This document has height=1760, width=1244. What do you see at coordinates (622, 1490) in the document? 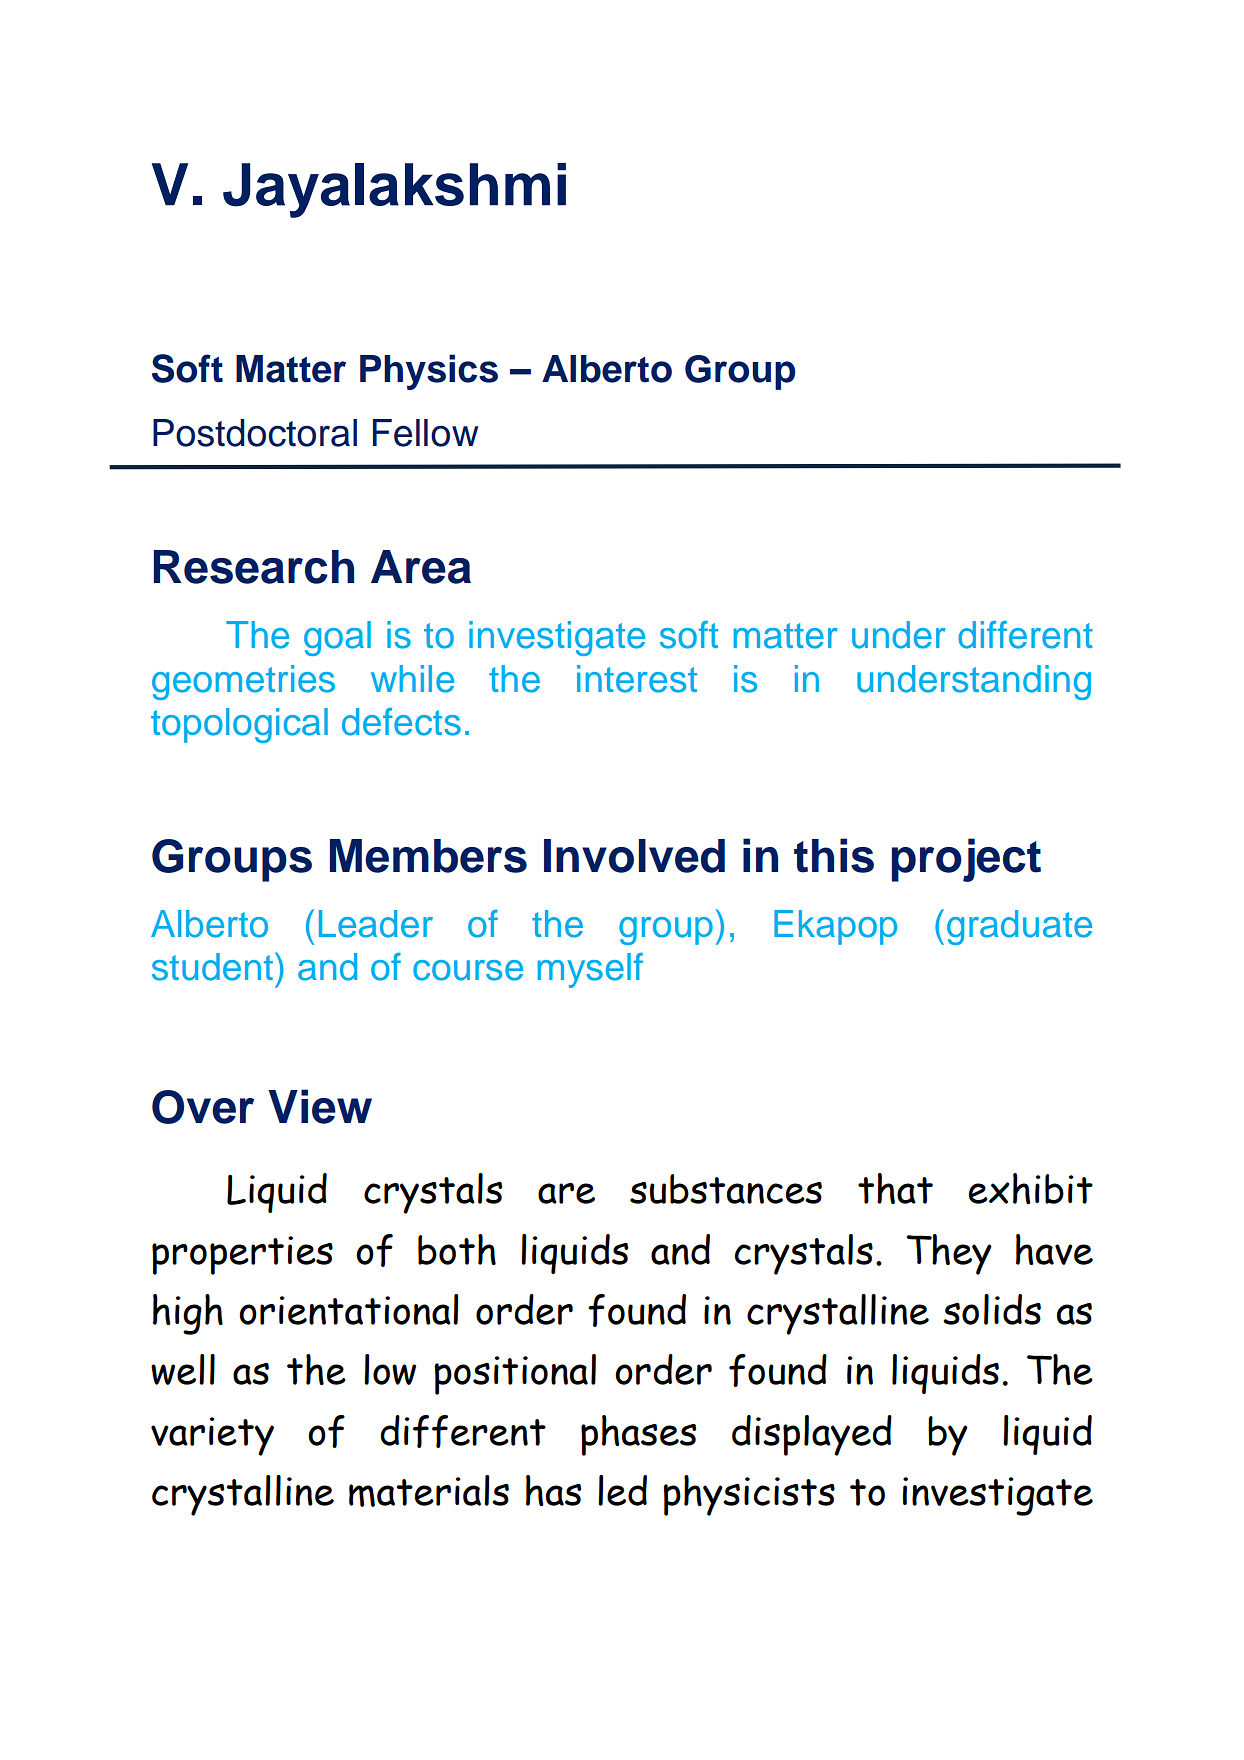
I see `led` at bounding box center [622, 1490].
